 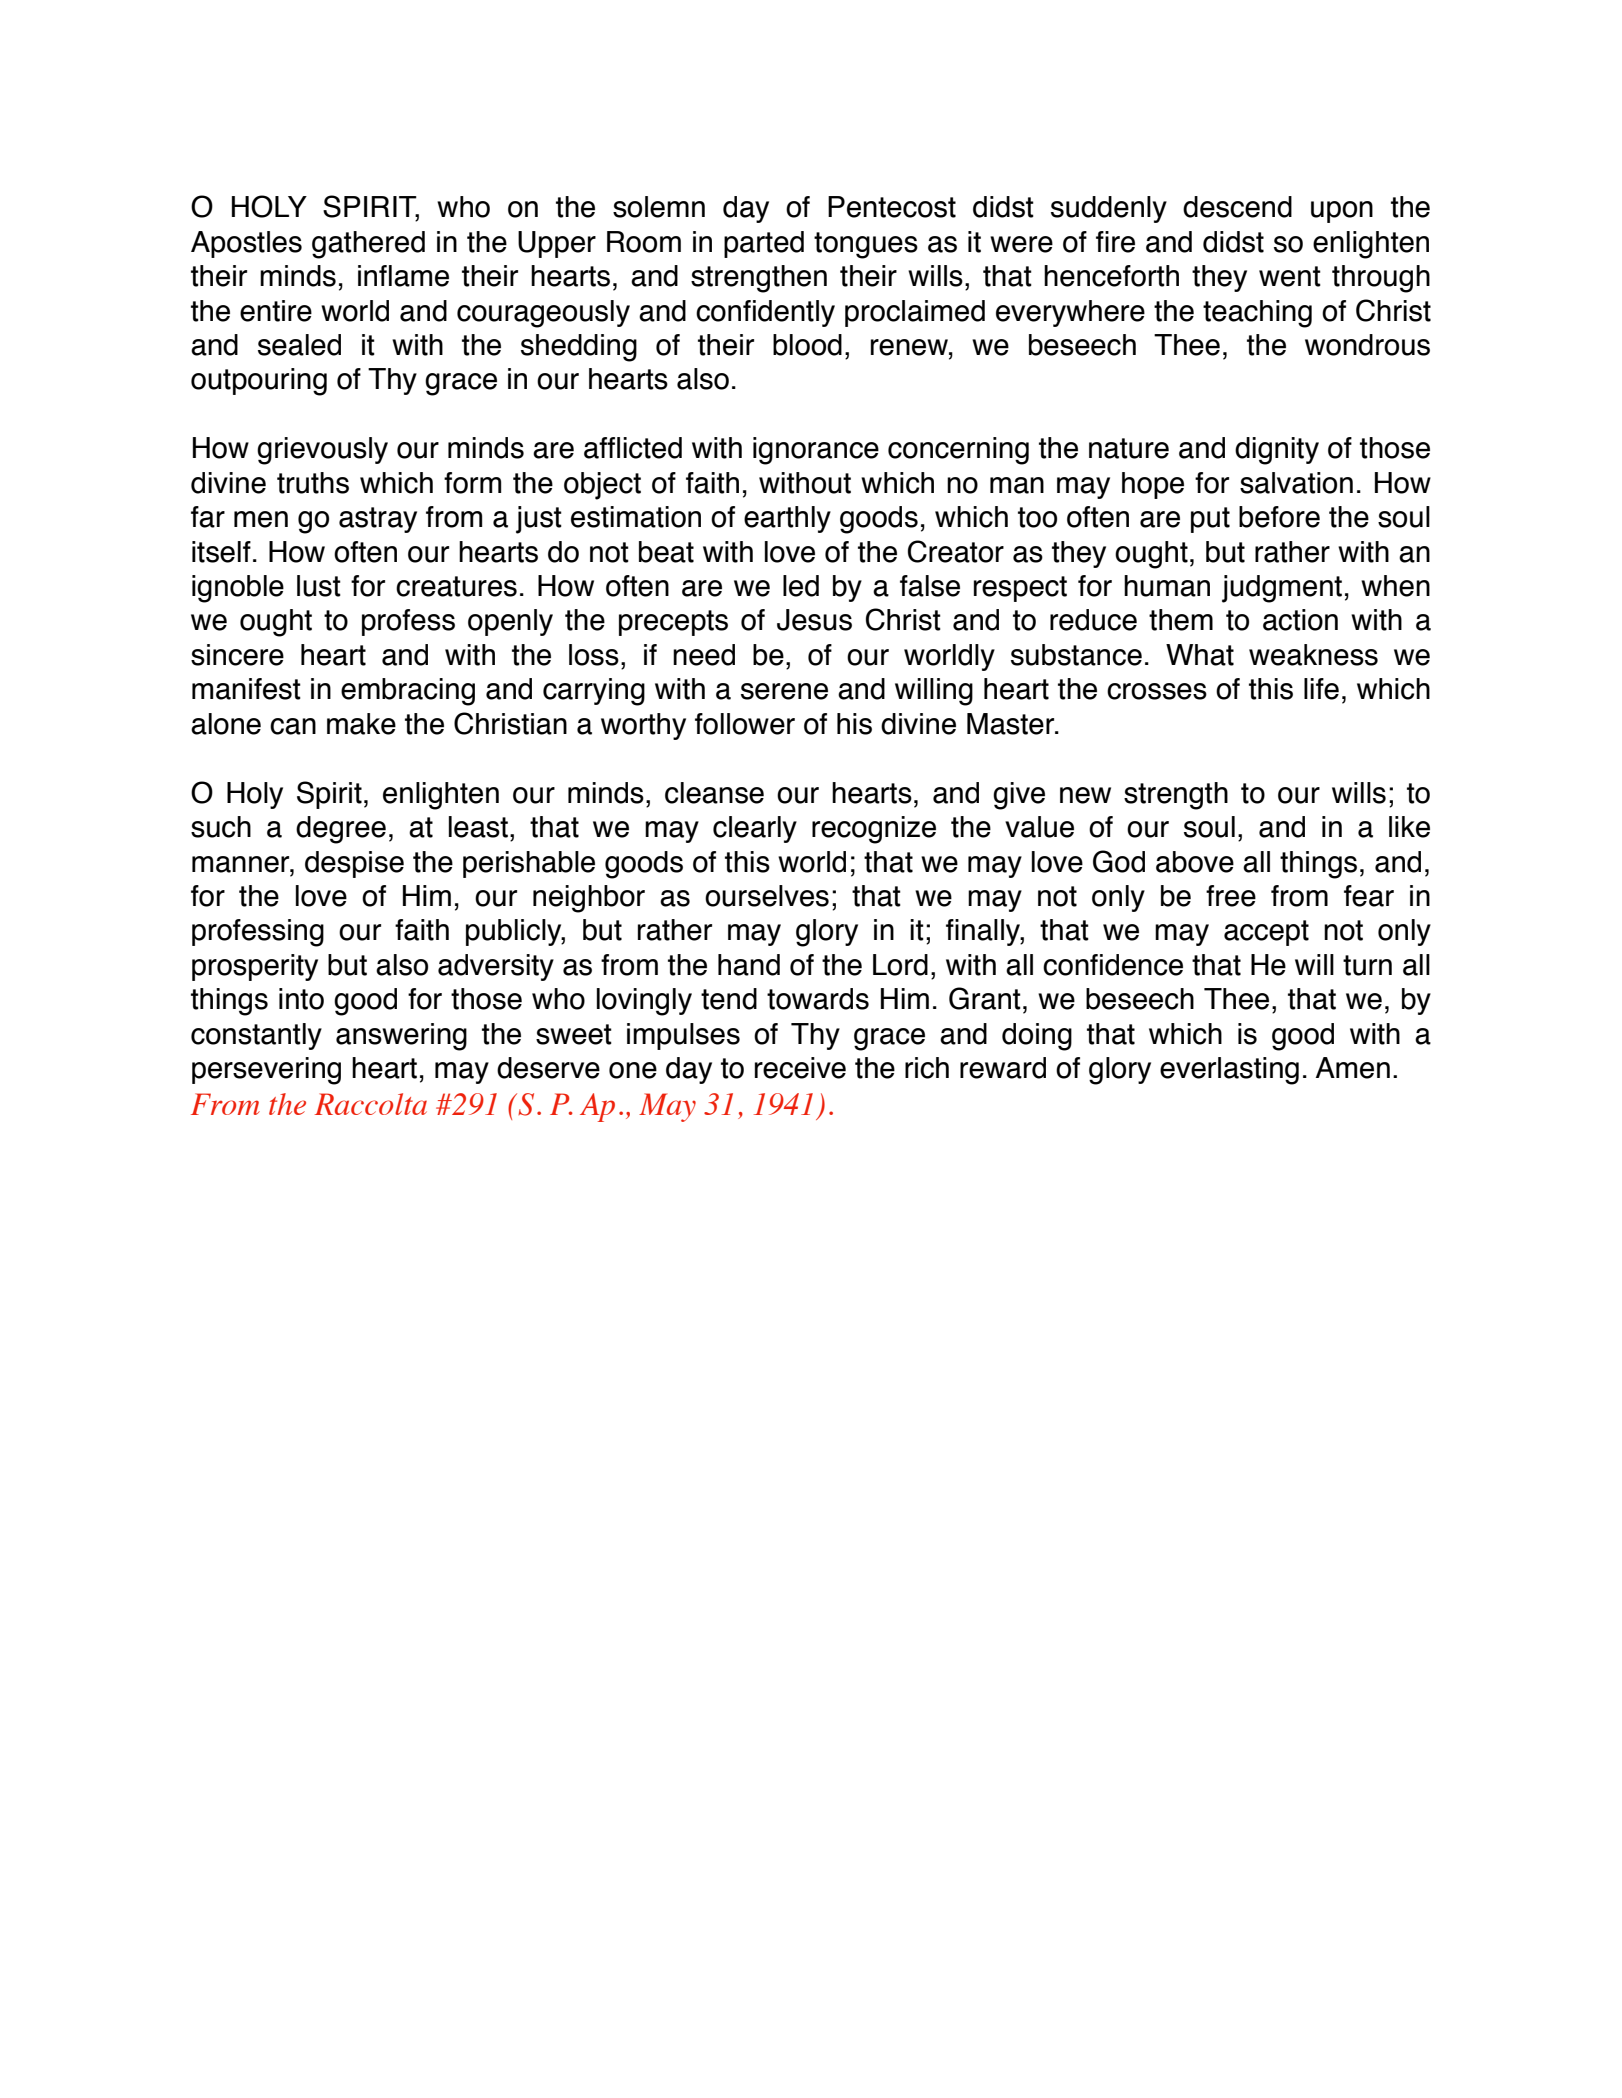 What do you see at coordinates (1229, 1071) in the page?
I see `everlasting` at bounding box center [1229, 1071].
